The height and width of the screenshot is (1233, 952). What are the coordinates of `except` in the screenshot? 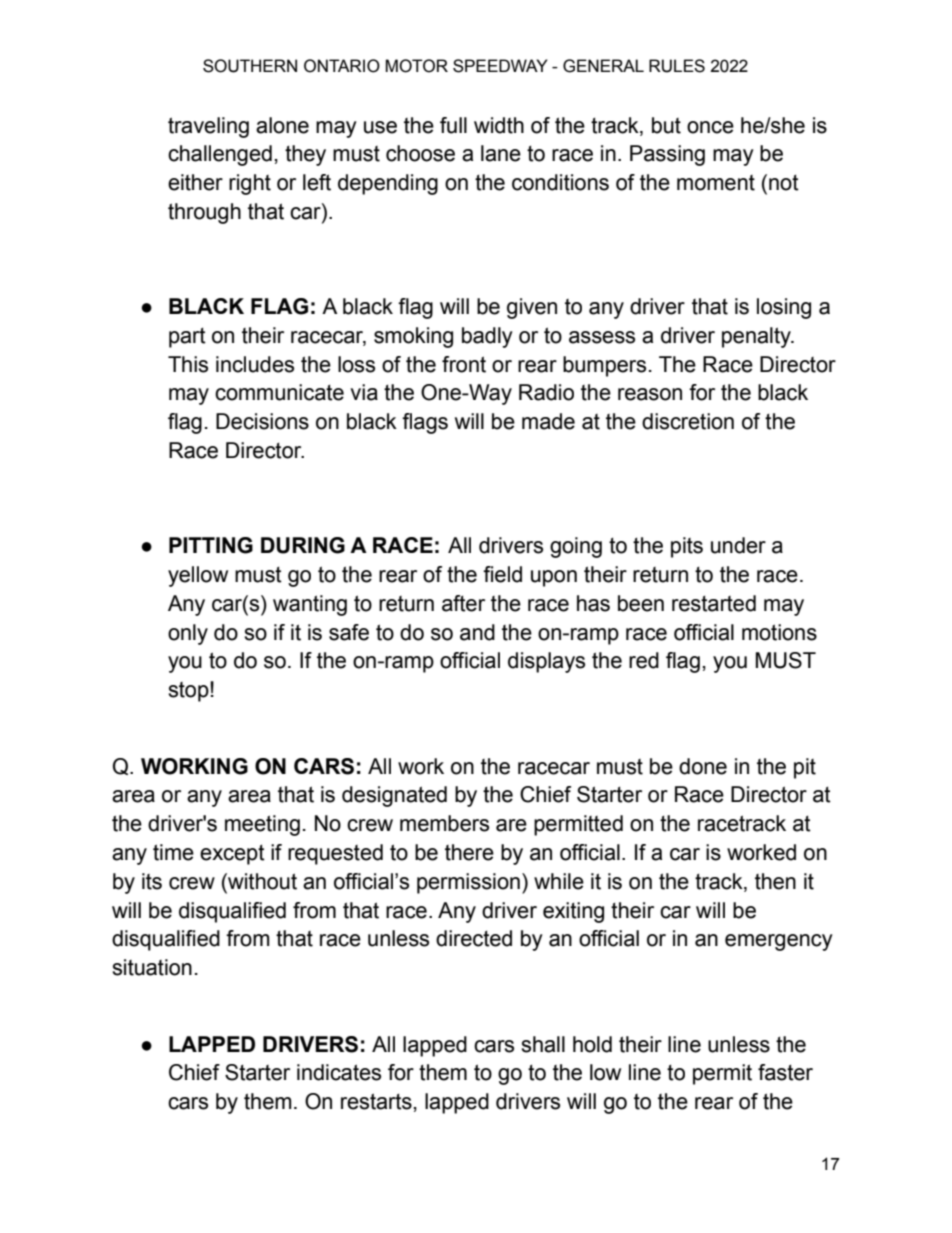 It's located at (232, 854).
